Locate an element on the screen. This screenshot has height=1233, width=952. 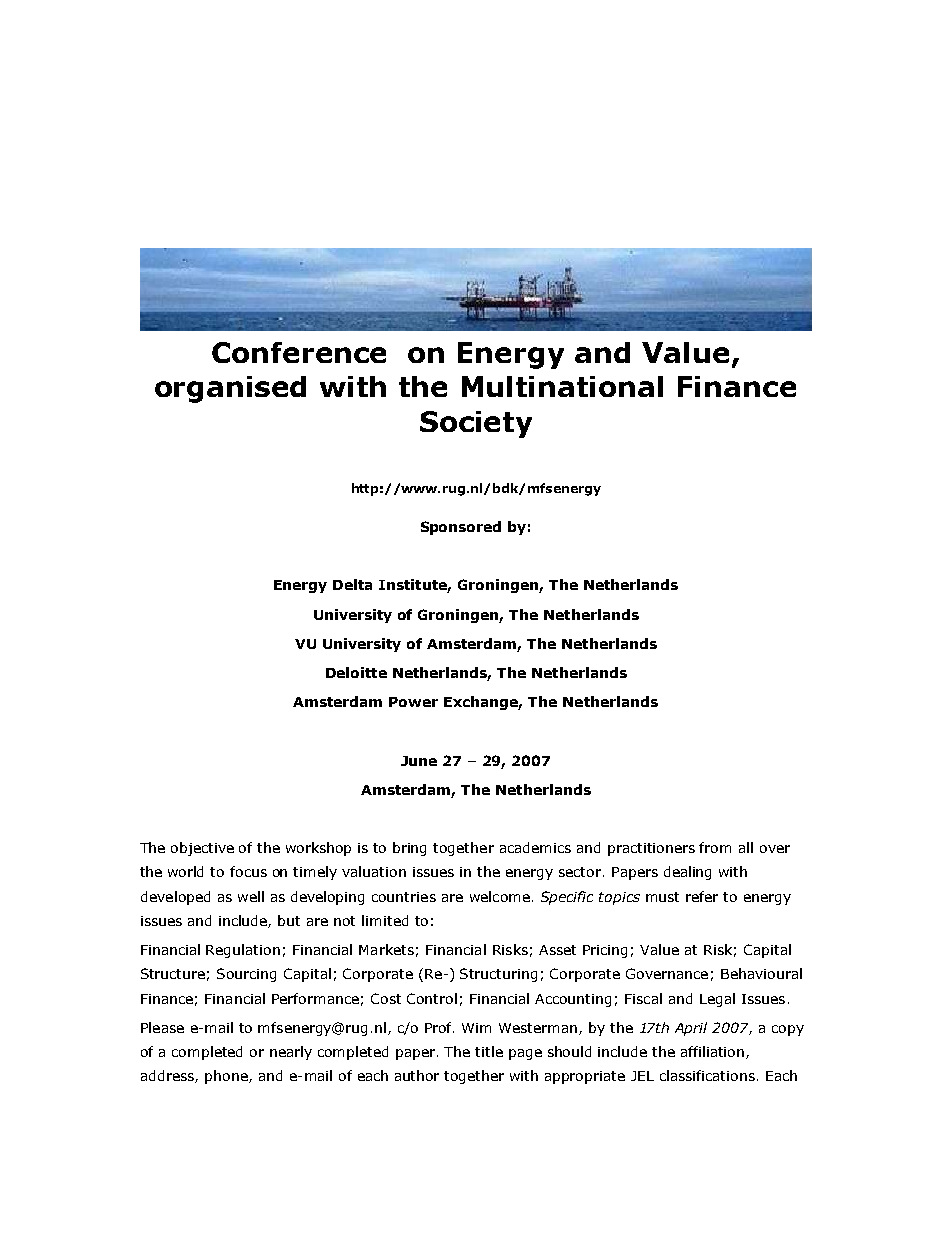
Multinational is located at coordinates (562, 386).
